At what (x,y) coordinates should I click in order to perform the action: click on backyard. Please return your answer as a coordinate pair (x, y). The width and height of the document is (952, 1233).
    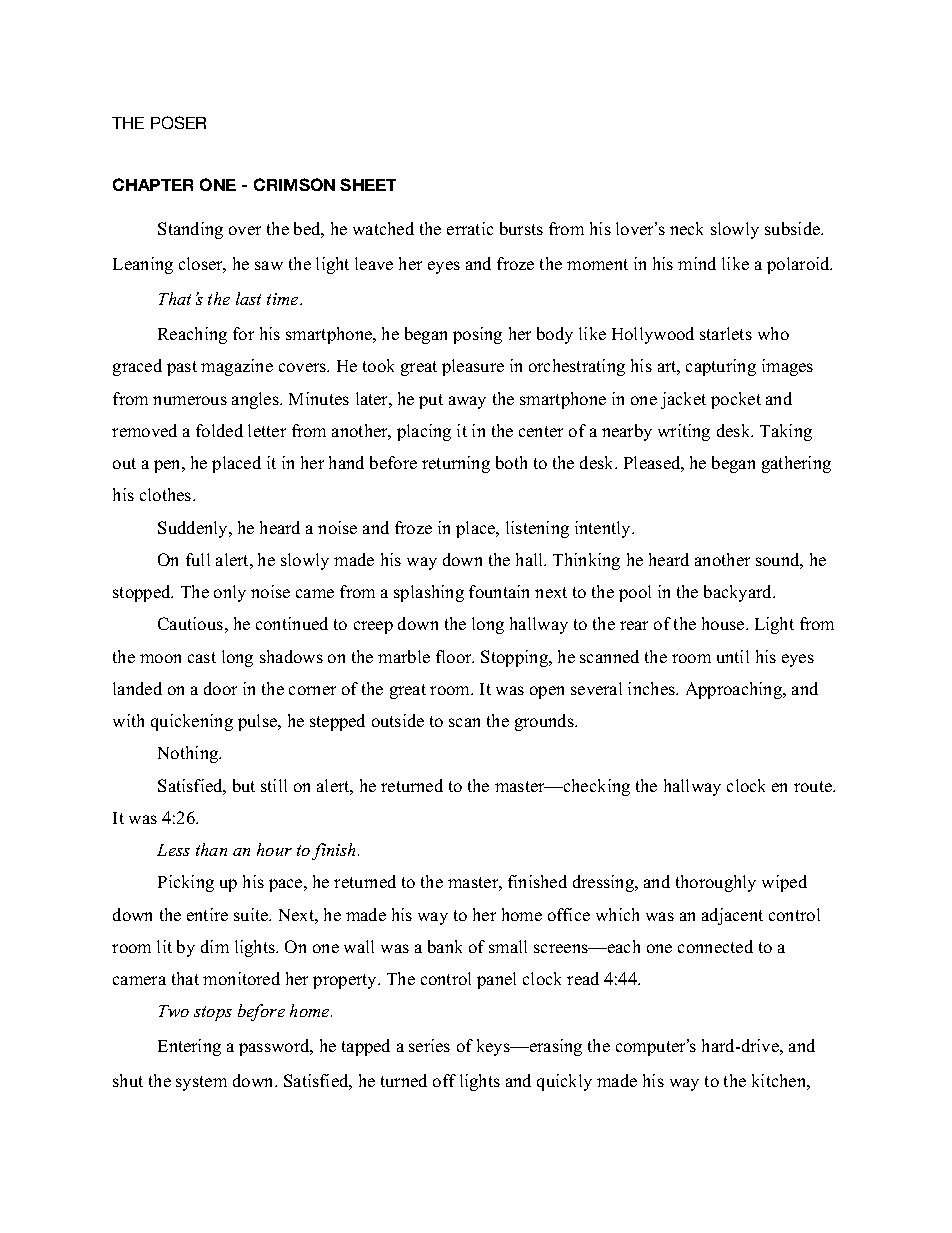
    Looking at the image, I should click on (739, 593).
